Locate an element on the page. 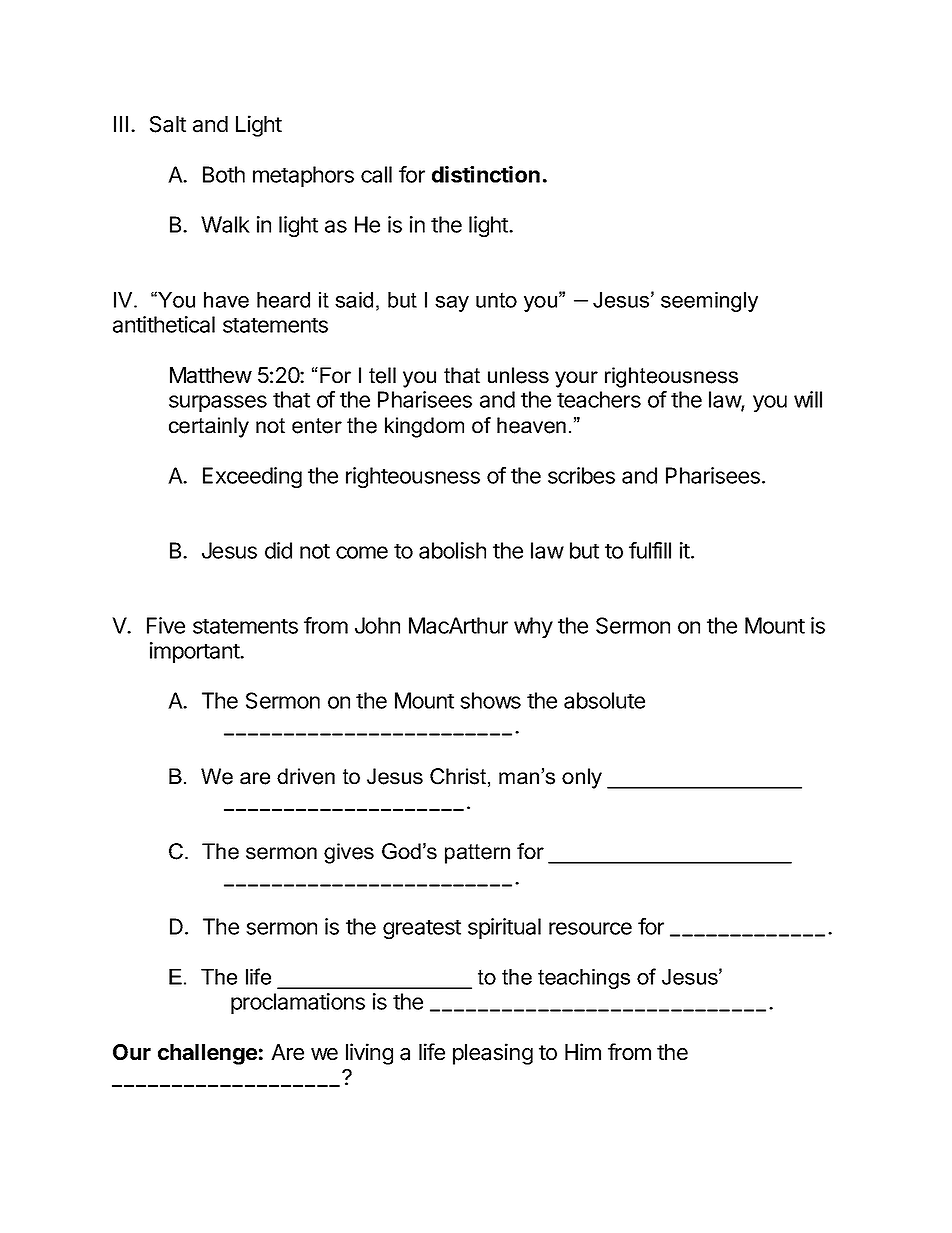 Image resolution: width=952 pixels, height=1233 pixels. abolish is located at coordinates (452, 550).
